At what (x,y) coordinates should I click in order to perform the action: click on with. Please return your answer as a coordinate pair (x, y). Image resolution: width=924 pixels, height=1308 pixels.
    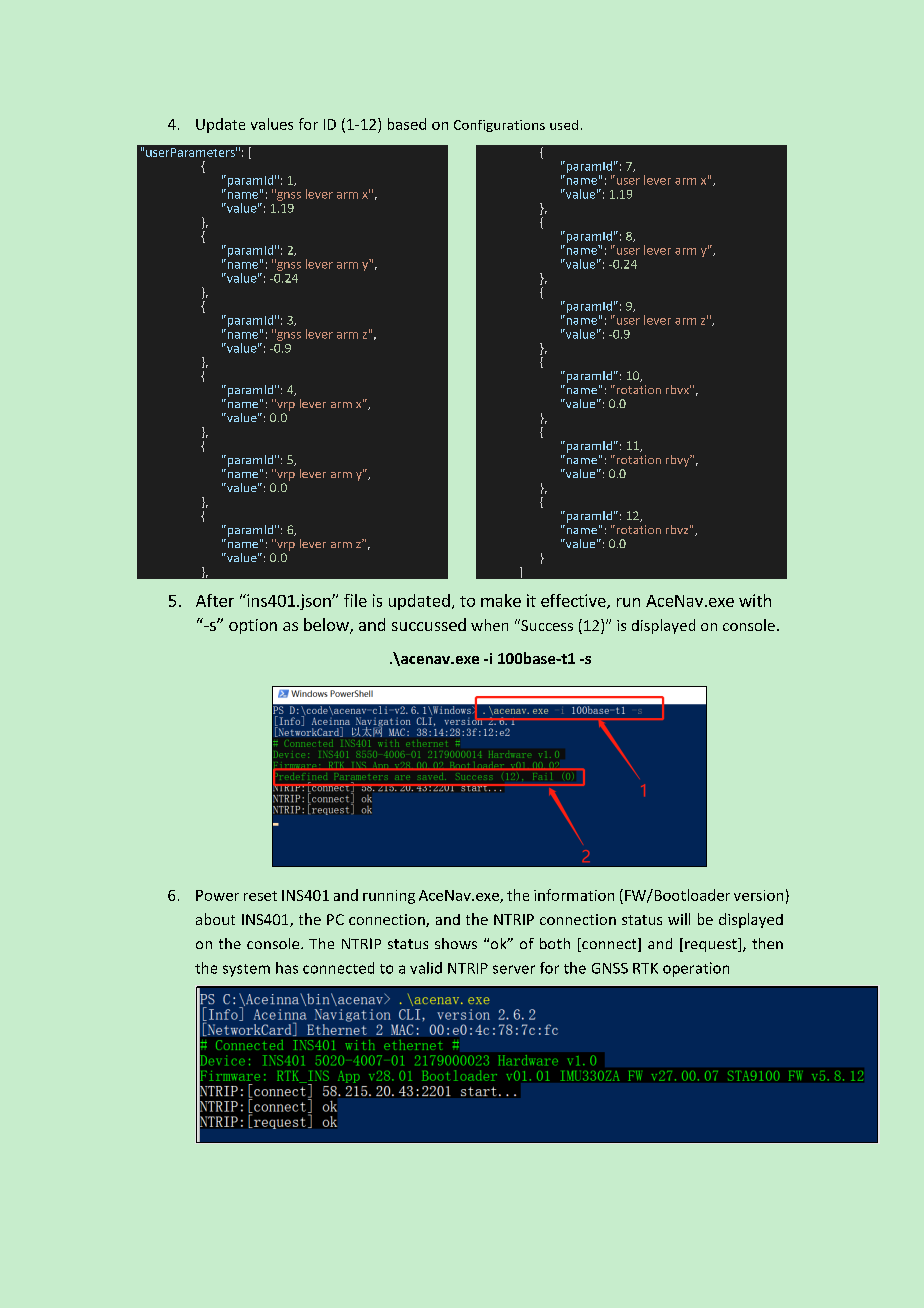
    Looking at the image, I should click on (755, 600).
